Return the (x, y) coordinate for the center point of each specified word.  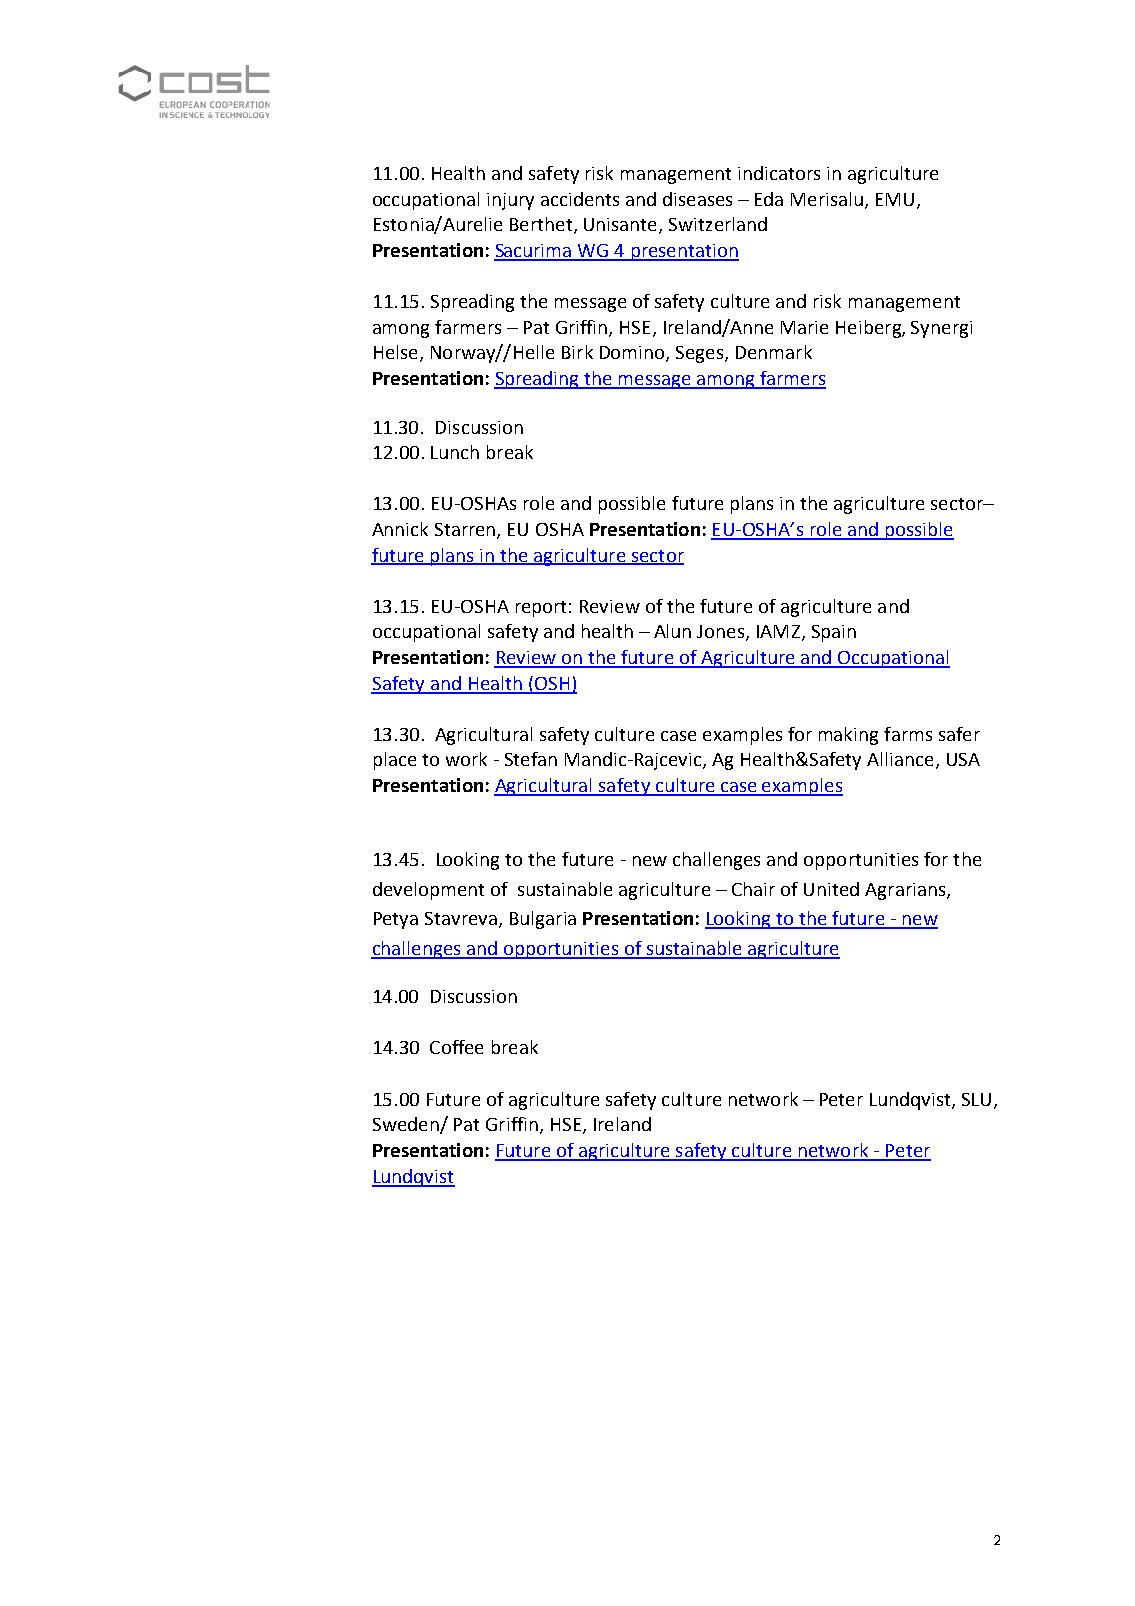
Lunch (455, 452)
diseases (697, 199)
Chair (753, 889)
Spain (834, 633)
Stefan (531, 759)
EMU (895, 199)
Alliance (900, 759)
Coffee (456, 1047)
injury (510, 201)
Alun (672, 631)
